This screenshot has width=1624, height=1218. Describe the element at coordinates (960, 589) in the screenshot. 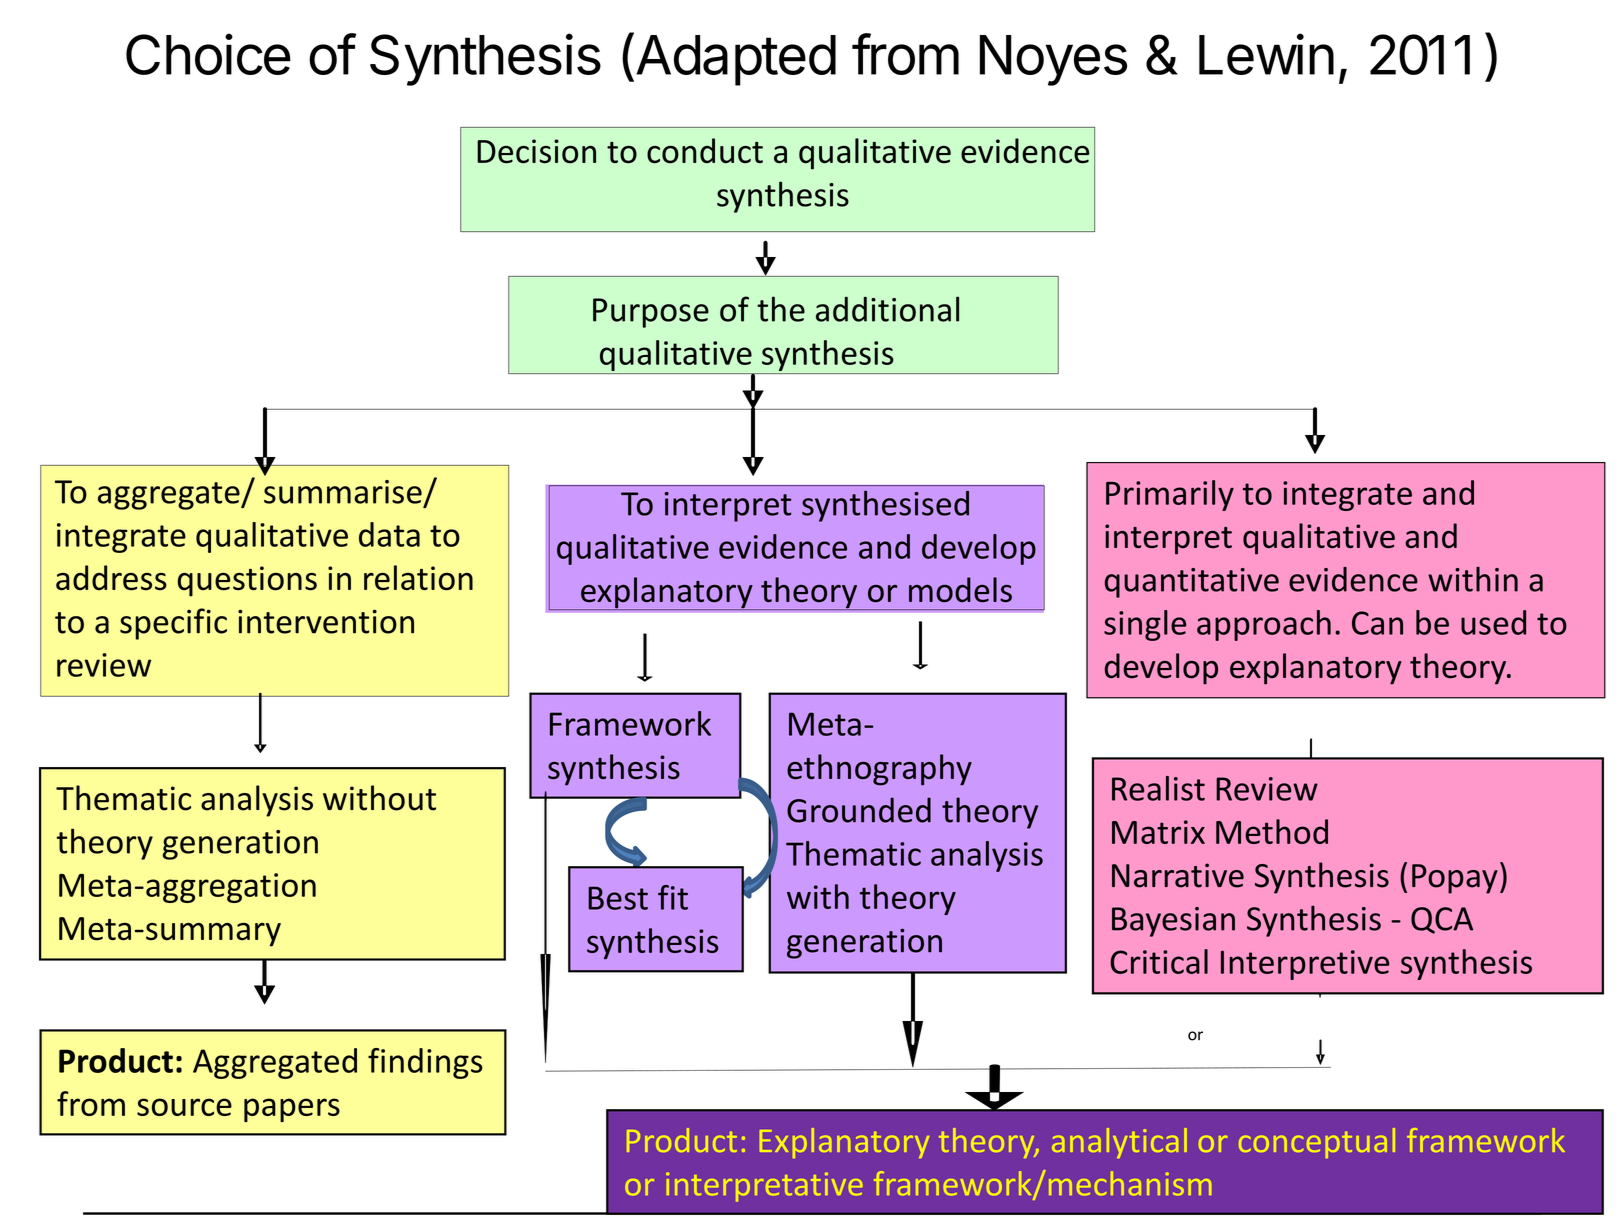

I see `models` at that location.
